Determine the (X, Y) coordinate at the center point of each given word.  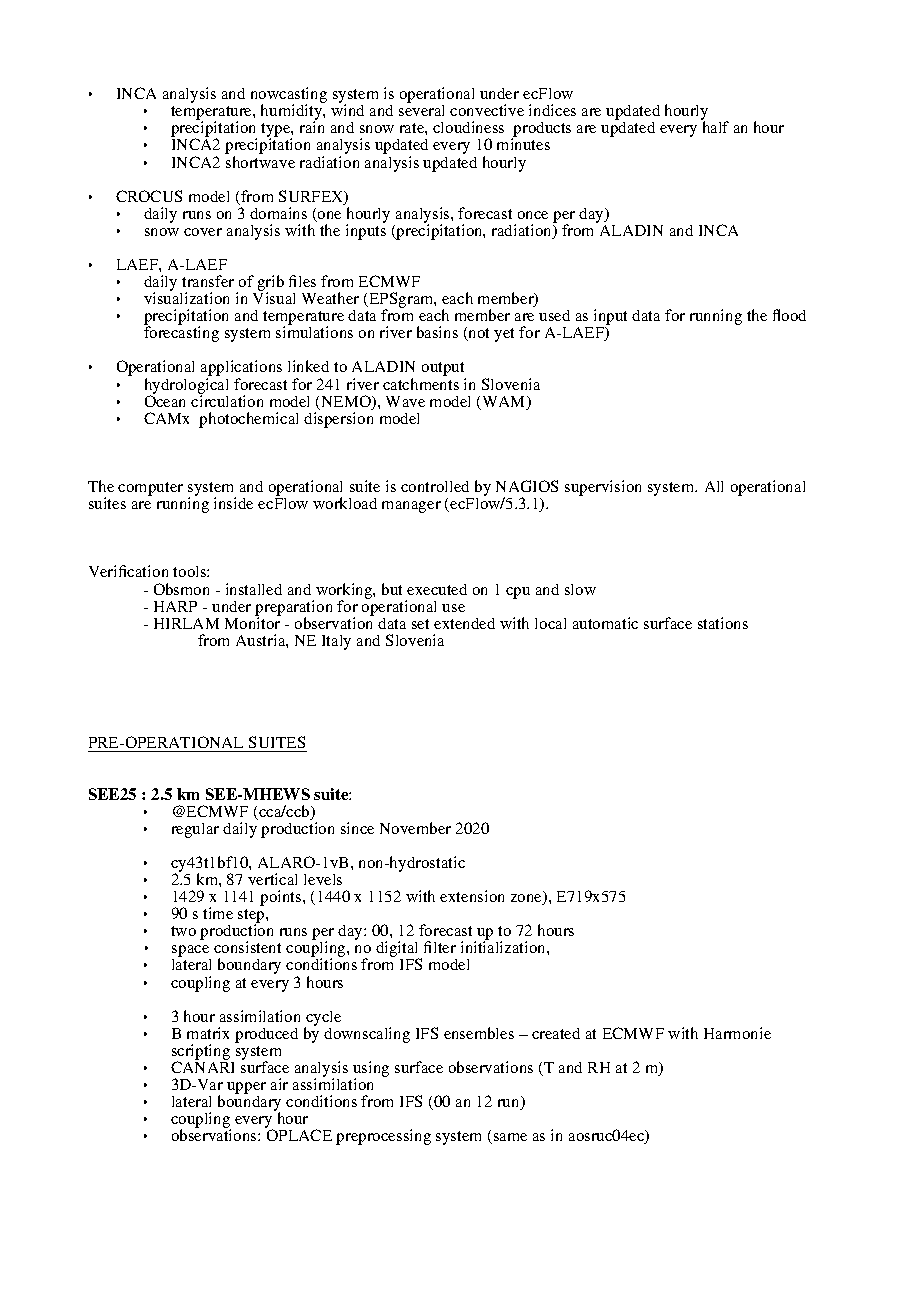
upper (246, 1089)
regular (195, 830)
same (510, 1137)
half (716, 127)
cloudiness (468, 127)
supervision (603, 488)
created (556, 1033)
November (415, 828)
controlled (435, 486)
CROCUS (149, 196)
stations (723, 623)
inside (233, 503)
